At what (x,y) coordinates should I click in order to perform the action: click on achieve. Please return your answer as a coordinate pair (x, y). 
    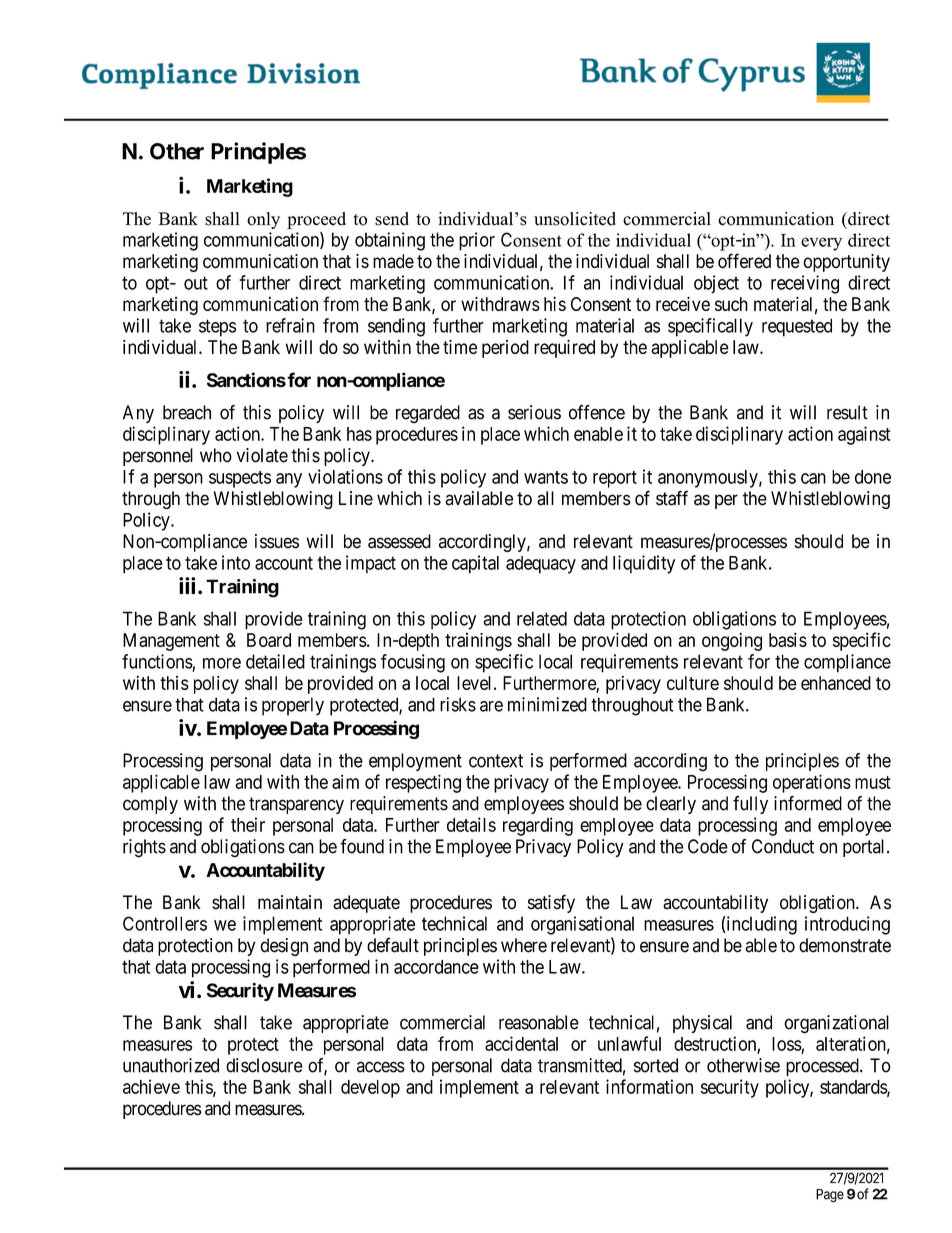
    Looking at the image, I should click on (151, 1086).
